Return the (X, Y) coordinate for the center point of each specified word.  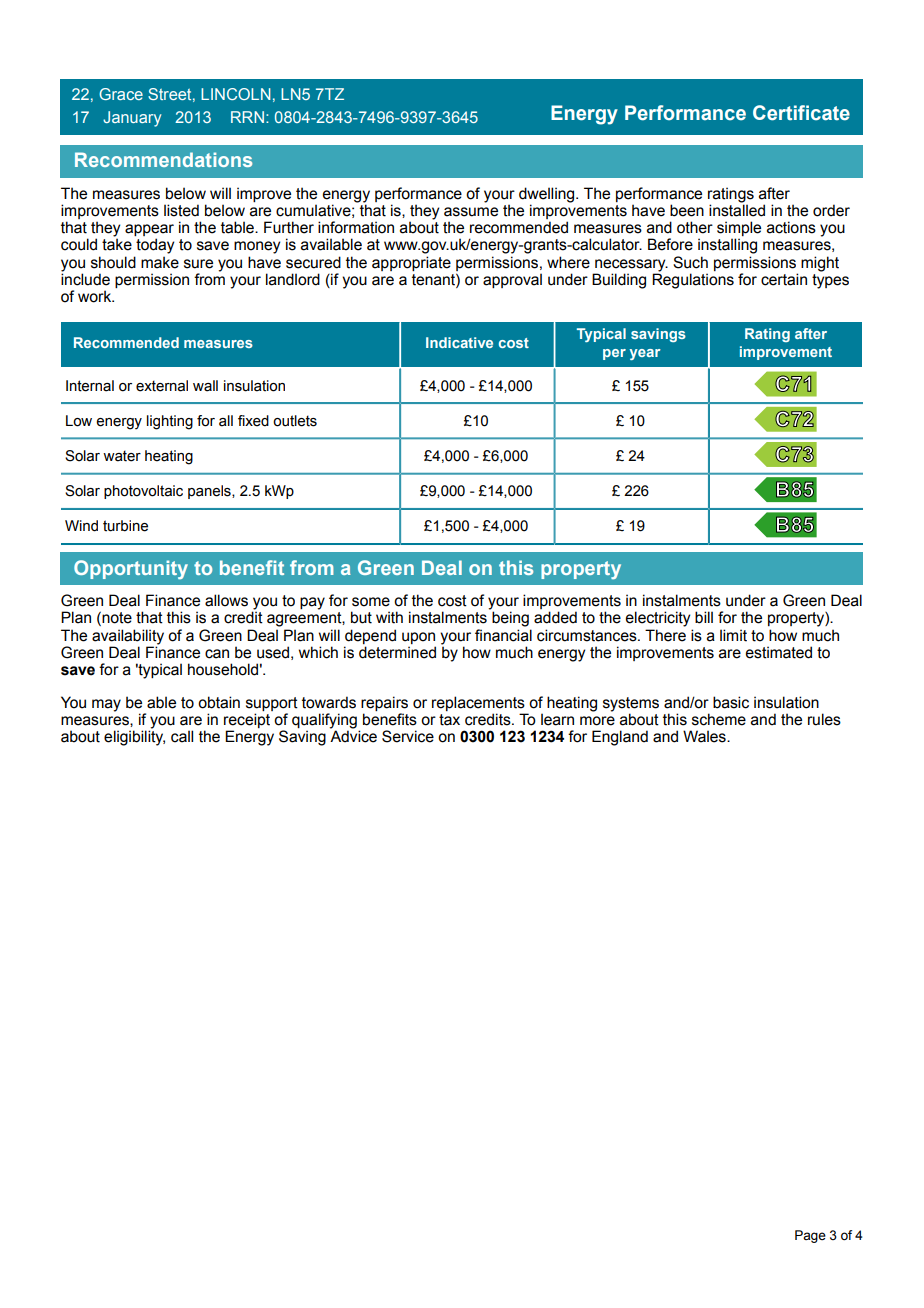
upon (418, 638)
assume (471, 212)
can (217, 654)
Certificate (801, 113)
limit (733, 635)
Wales (705, 736)
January (132, 119)
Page (810, 1236)
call (182, 736)
